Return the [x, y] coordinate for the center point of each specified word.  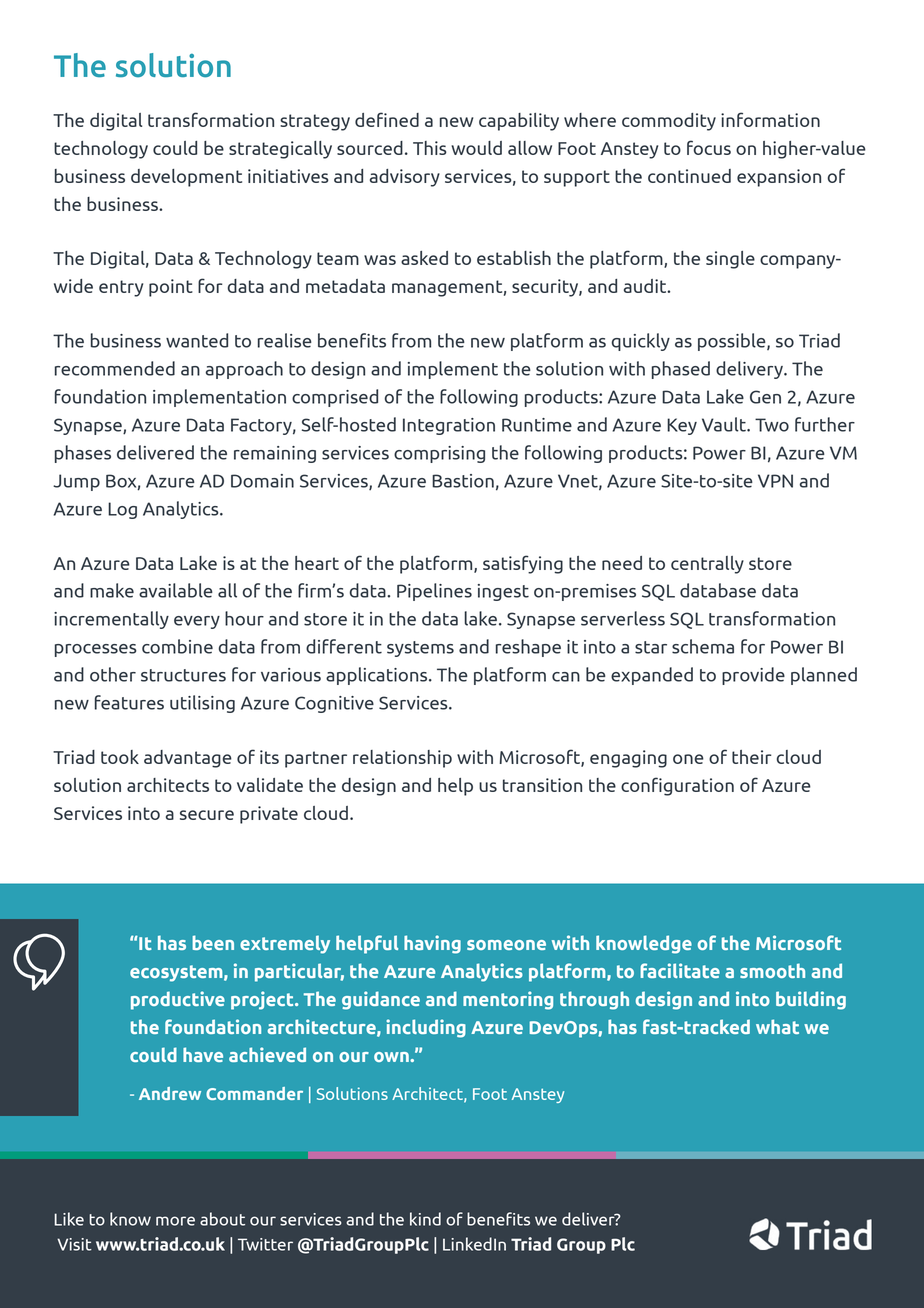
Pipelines [434, 592]
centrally [707, 565]
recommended [115, 368]
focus [709, 147]
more [175, 1221]
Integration [449, 426]
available [176, 590]
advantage [188, 759]
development [186, 178]
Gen [765, 397]
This [430, 148]
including [426, 1028]
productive [178, 1000]
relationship [402, 759]
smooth [772, 970]
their [751, 757]
